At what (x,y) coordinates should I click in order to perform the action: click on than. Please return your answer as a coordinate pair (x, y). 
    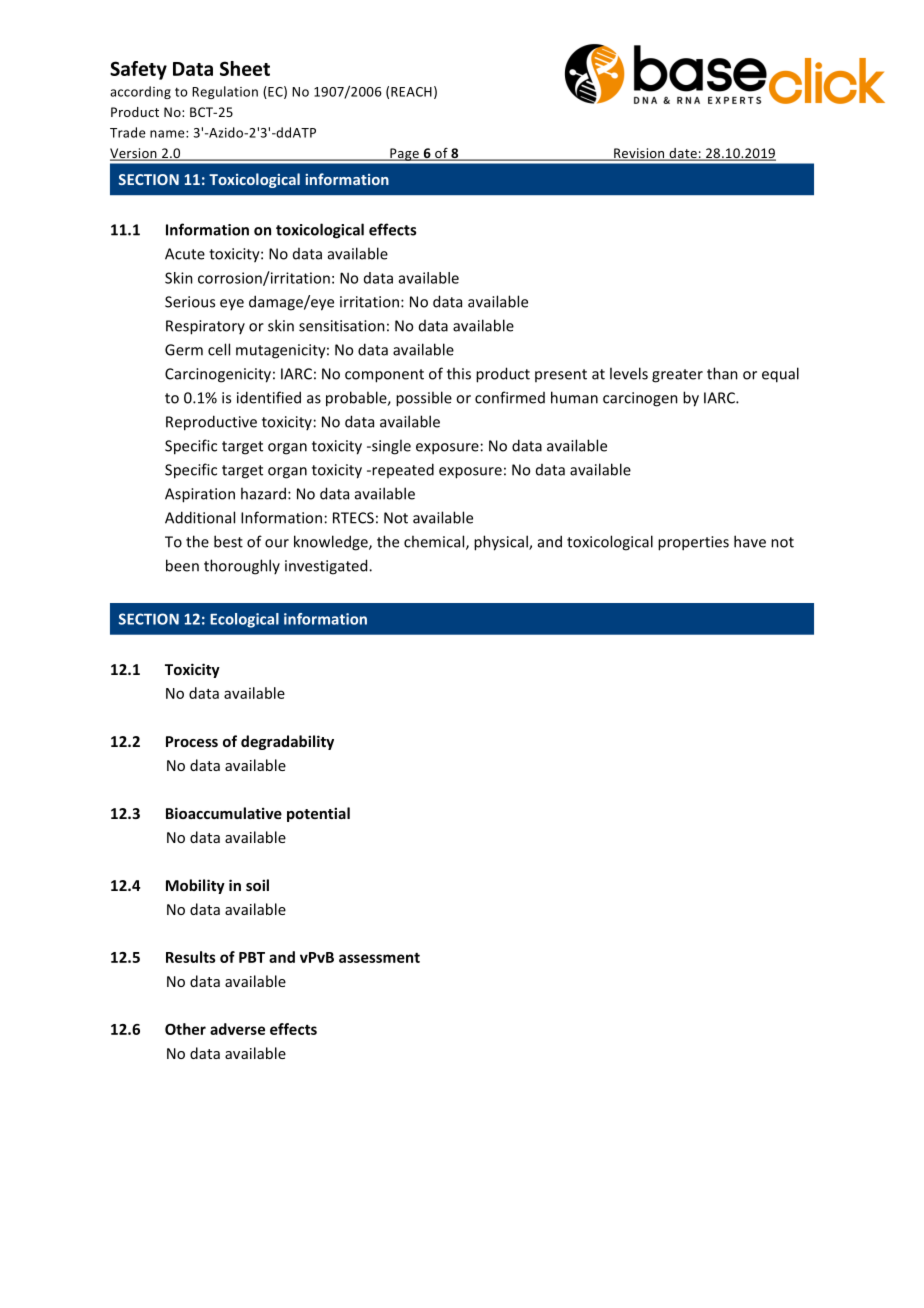
    Looking at the image, I should click on (722, 373).
